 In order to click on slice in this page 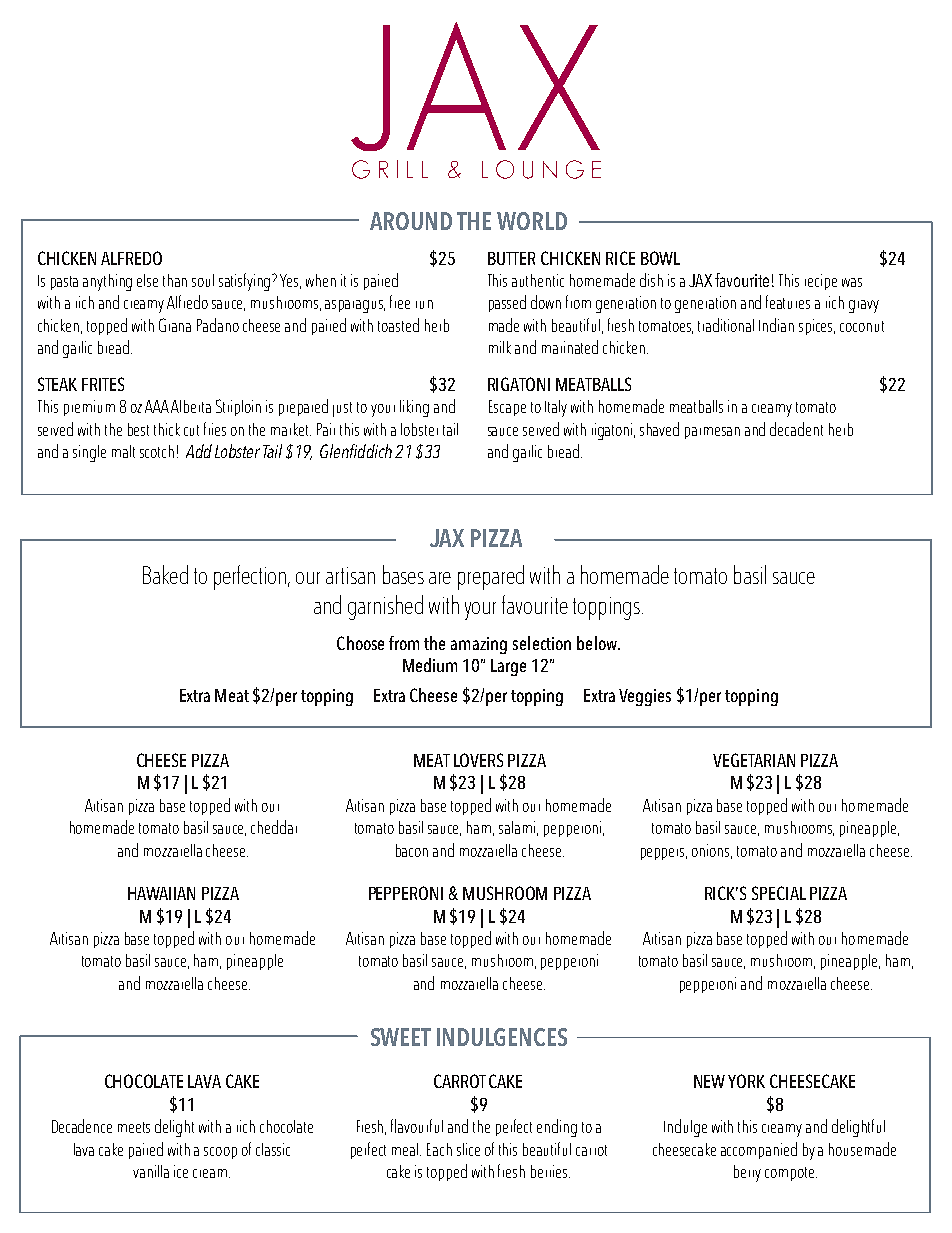, I will do `click(468, 1149)`.
